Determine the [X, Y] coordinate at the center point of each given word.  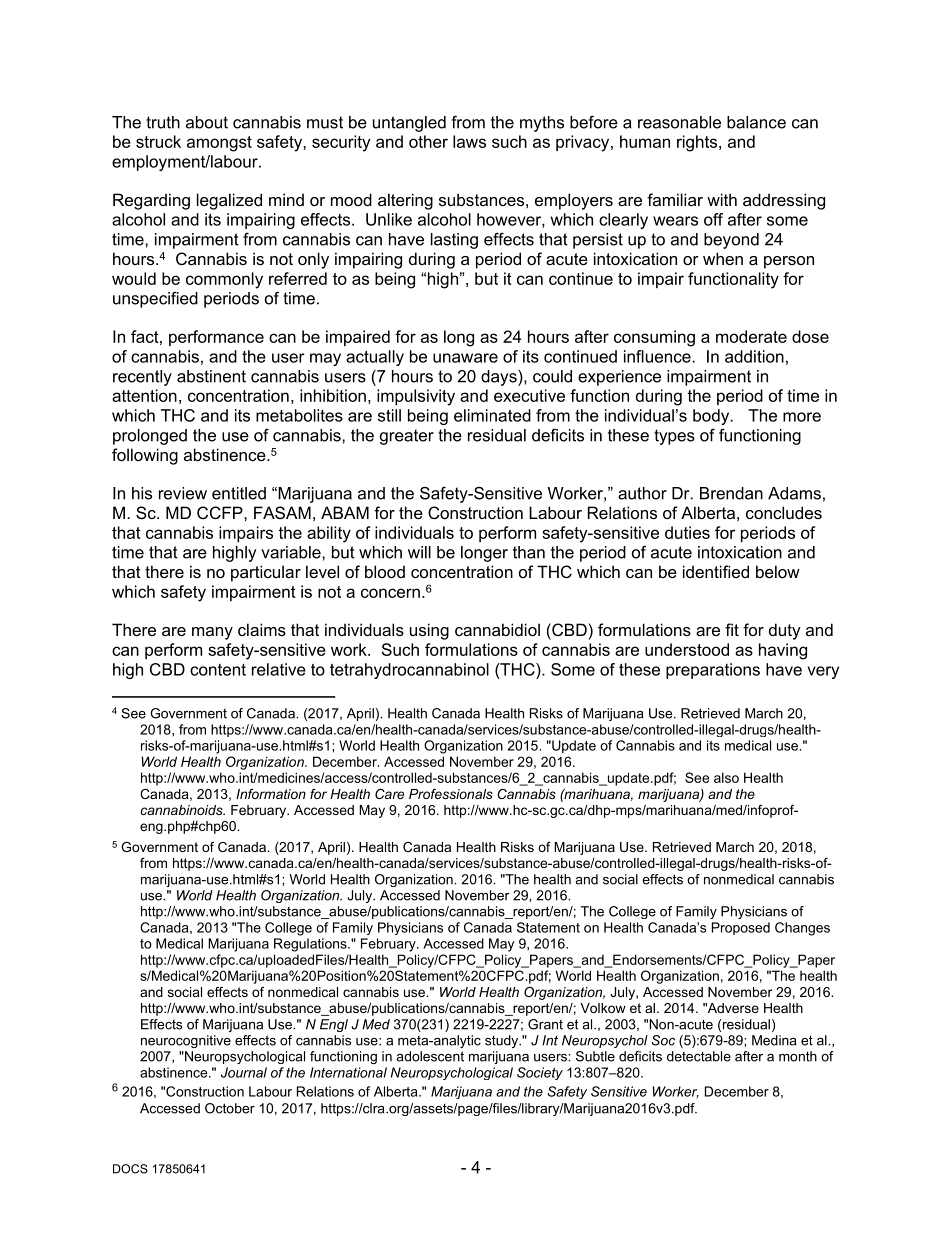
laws [469, 141]
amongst [219, 144]
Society [540, 1073]
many [212, 633]
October [230, 1108]
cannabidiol [497, 629]
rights [698, 143]
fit [732, 629]
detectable [699, 1056]
